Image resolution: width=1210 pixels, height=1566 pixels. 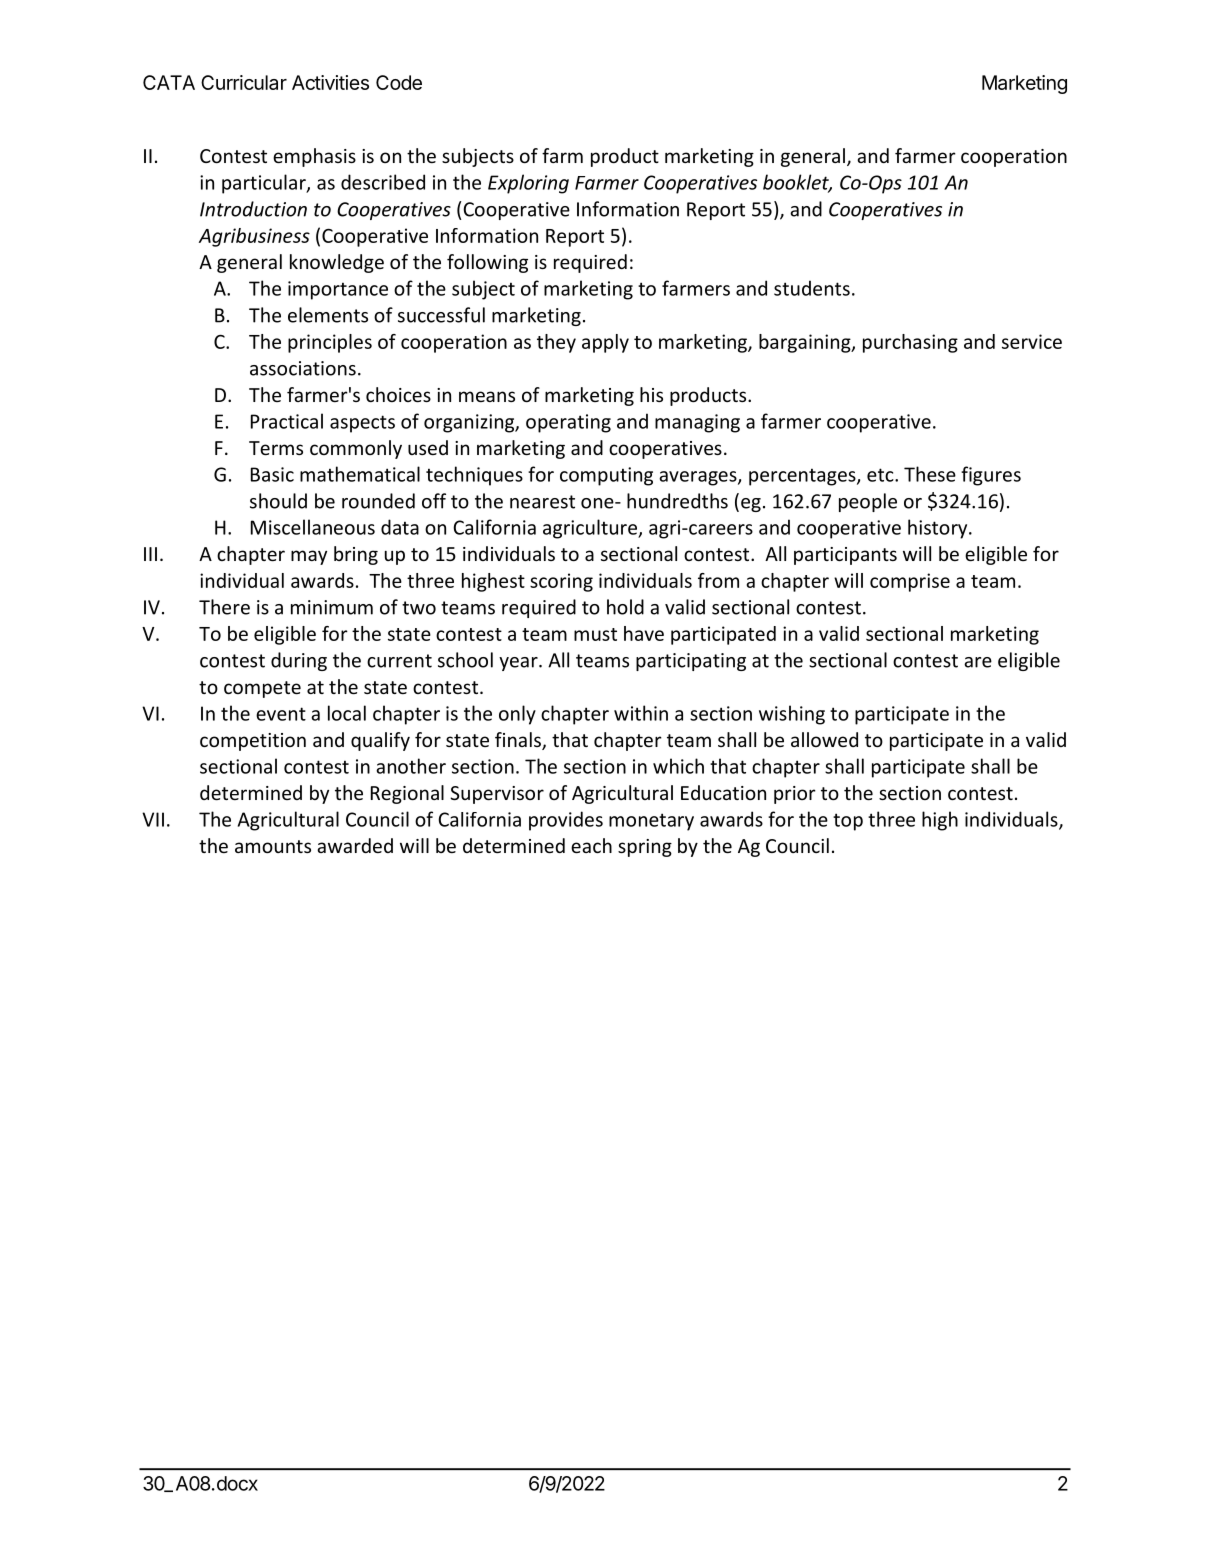 I want to click on There, so click(x=224, y=607).
